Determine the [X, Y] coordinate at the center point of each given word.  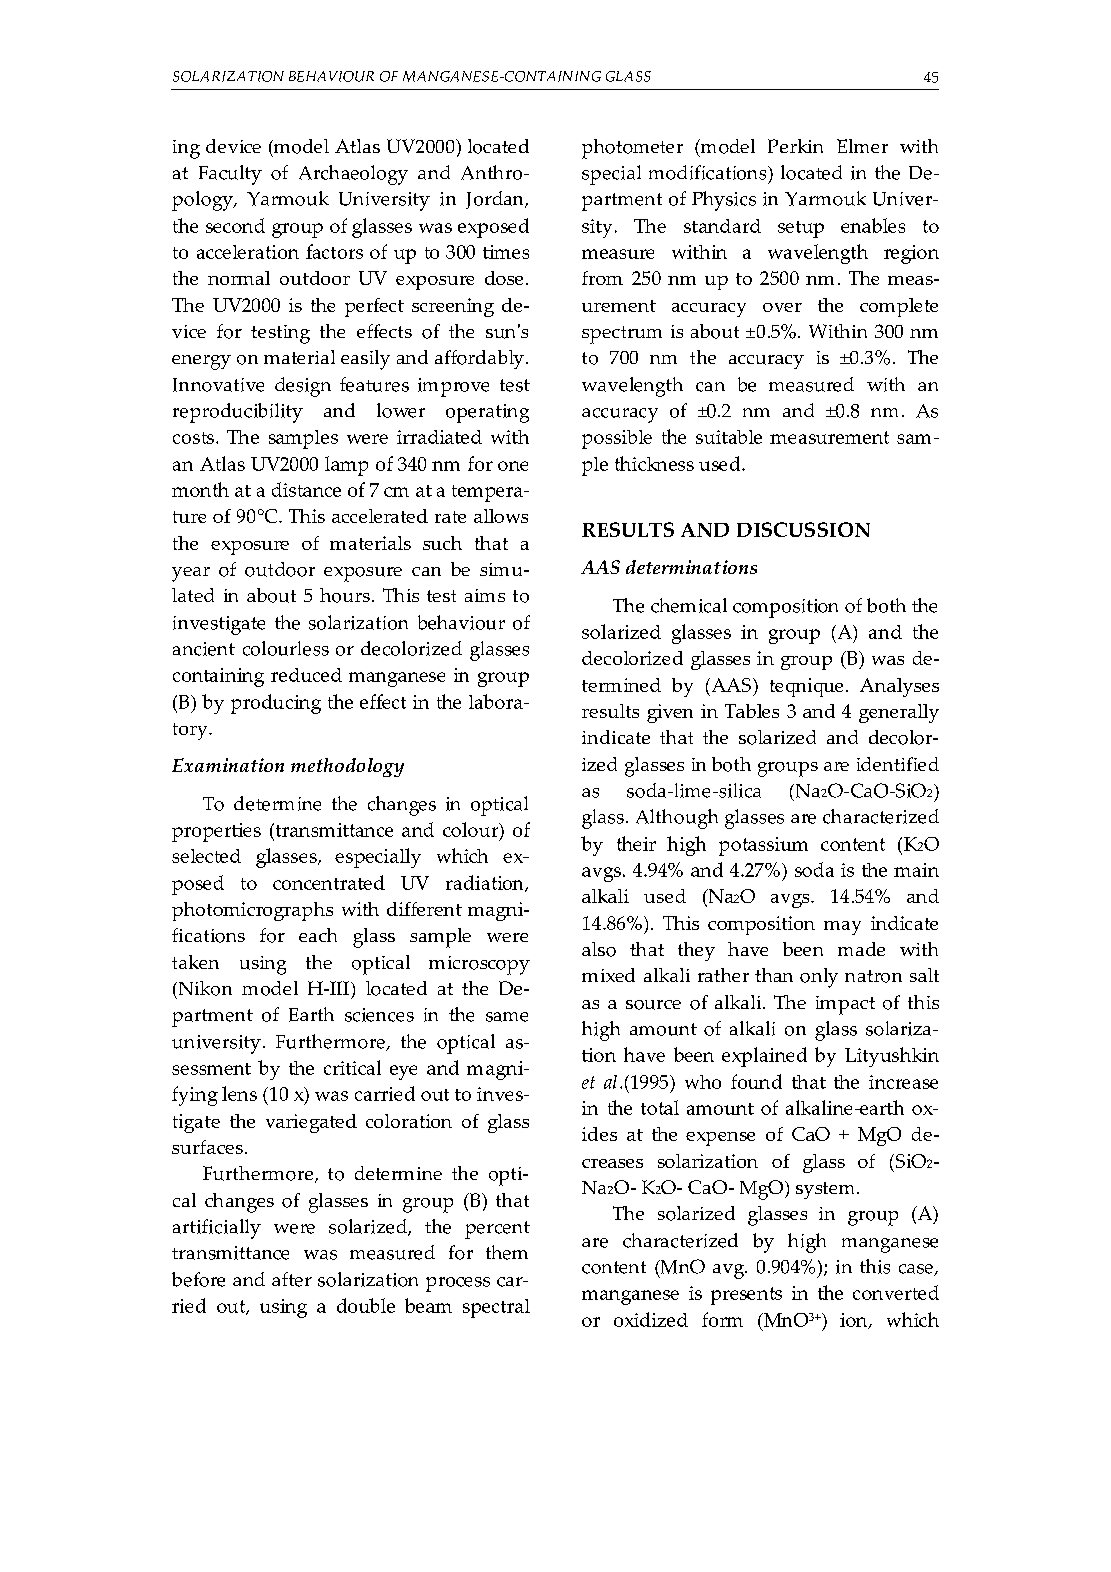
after [292, 1279]
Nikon [204, 988]
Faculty [230, 175]
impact [845, 1005]
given [670, 713]
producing [276, 704]
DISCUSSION [803, 529]
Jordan [496, 200]
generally [899, 713]
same [507, 1017]
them [507, 1252]
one [513, 466]
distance [306, 489]
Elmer [862, 146]
